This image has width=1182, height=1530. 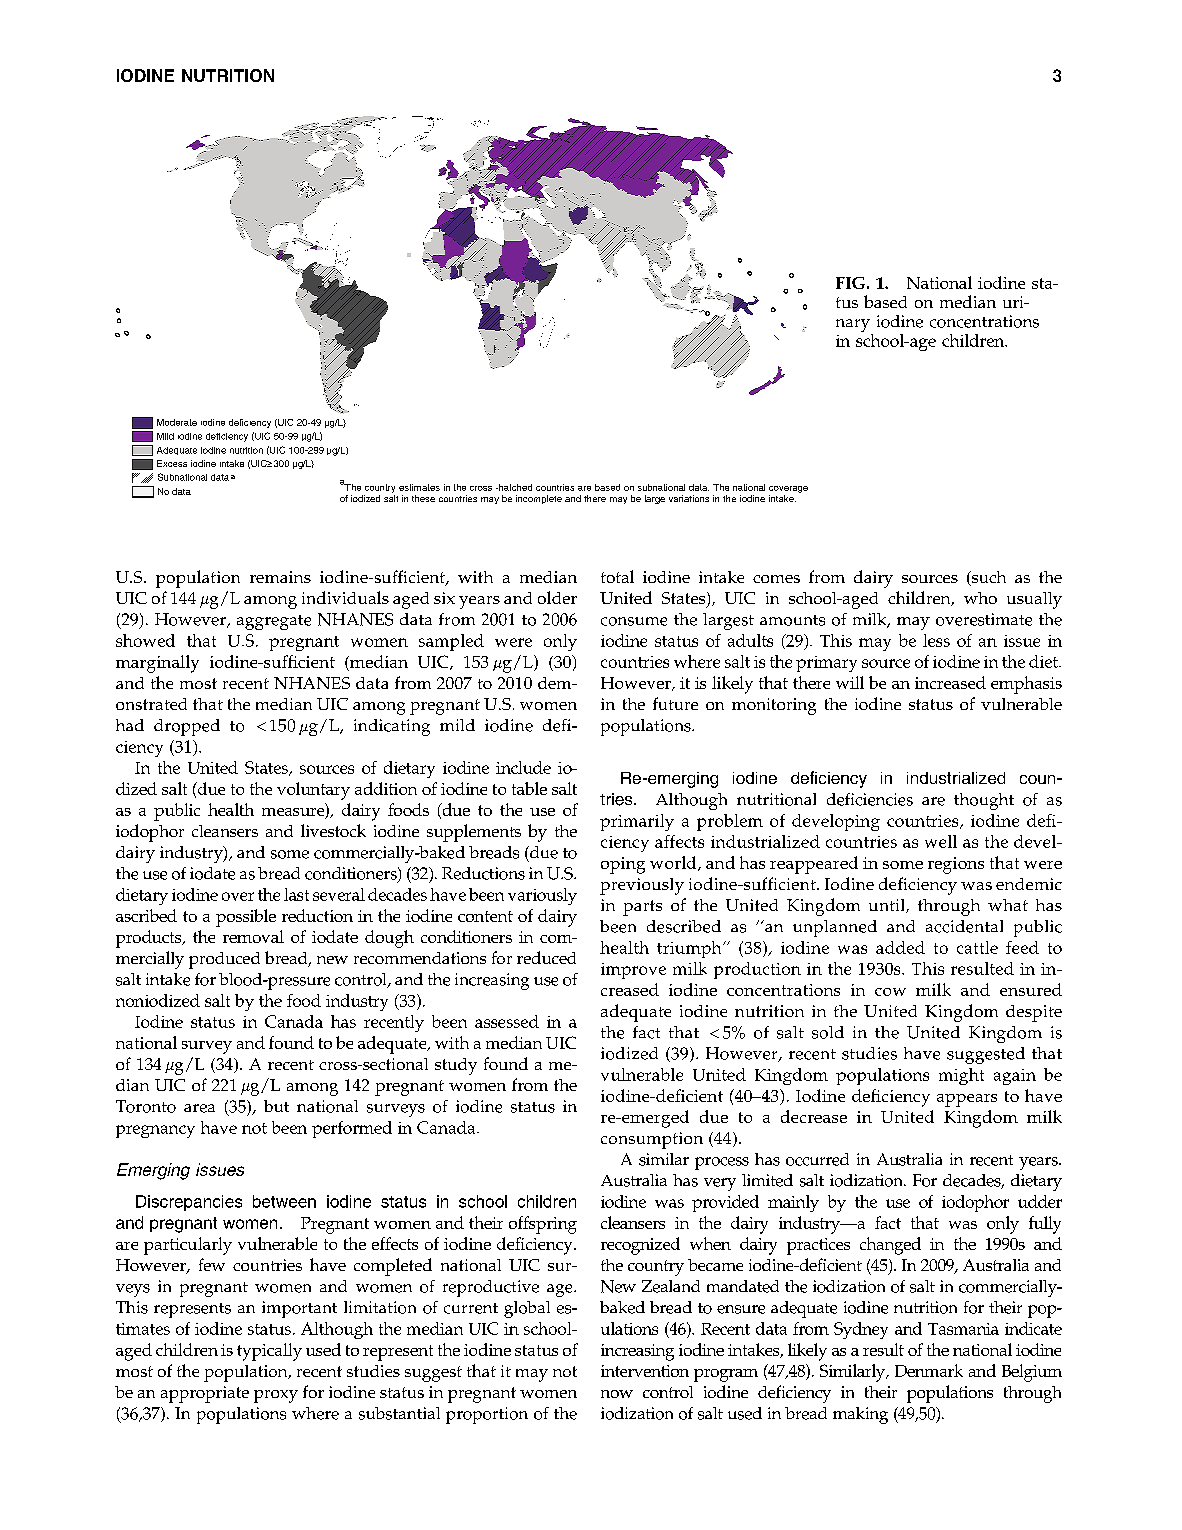 I want to click on well, so click(x=941, y=841).
